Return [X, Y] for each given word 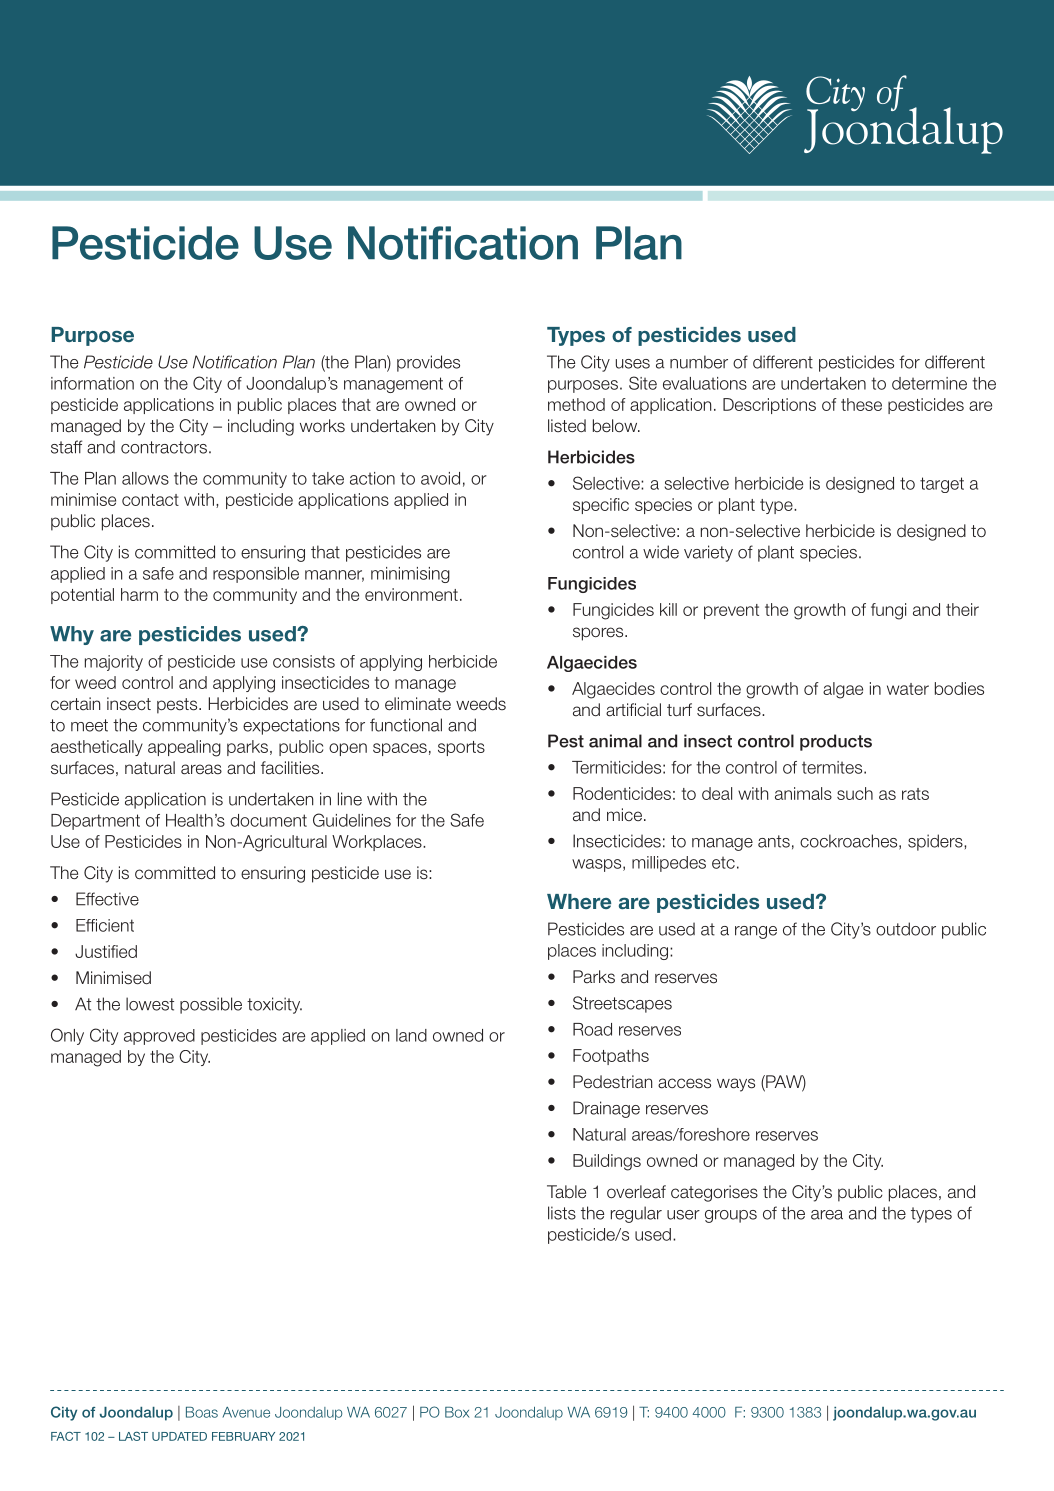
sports [461, 748]
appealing [184, 748]
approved [159, 1037]
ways [736, 1085]
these [861, 404]
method [576, 404]
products [836, 742]
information [92, 383]
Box [457, 1412]
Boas [202, 1412]
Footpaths [611, 1057]
